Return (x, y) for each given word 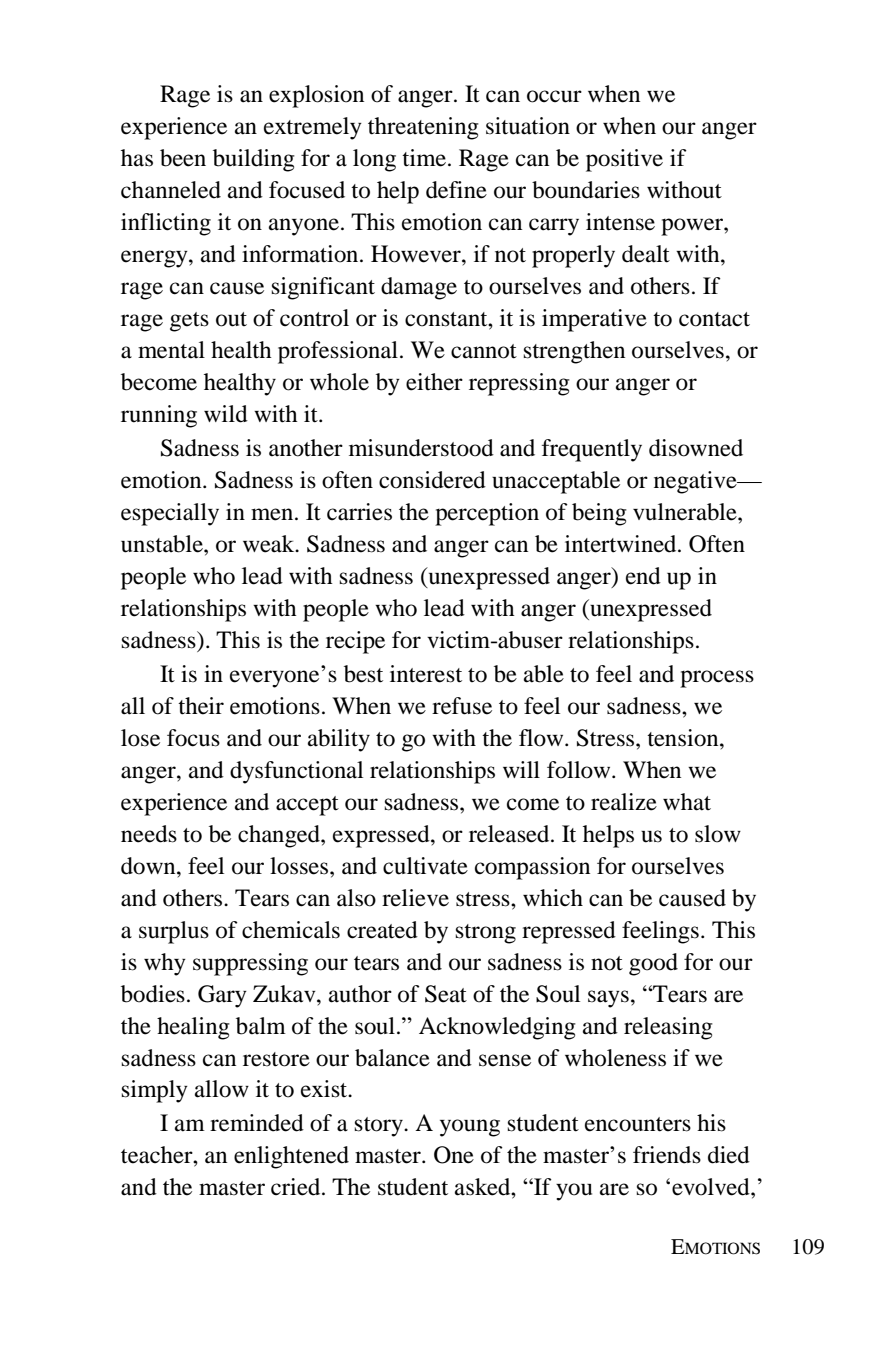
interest (426, 674)
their (201, 706)
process (717, 679)
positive (624, 160)
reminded (257, 1123)
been (183, 158)
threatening (423, 128)
